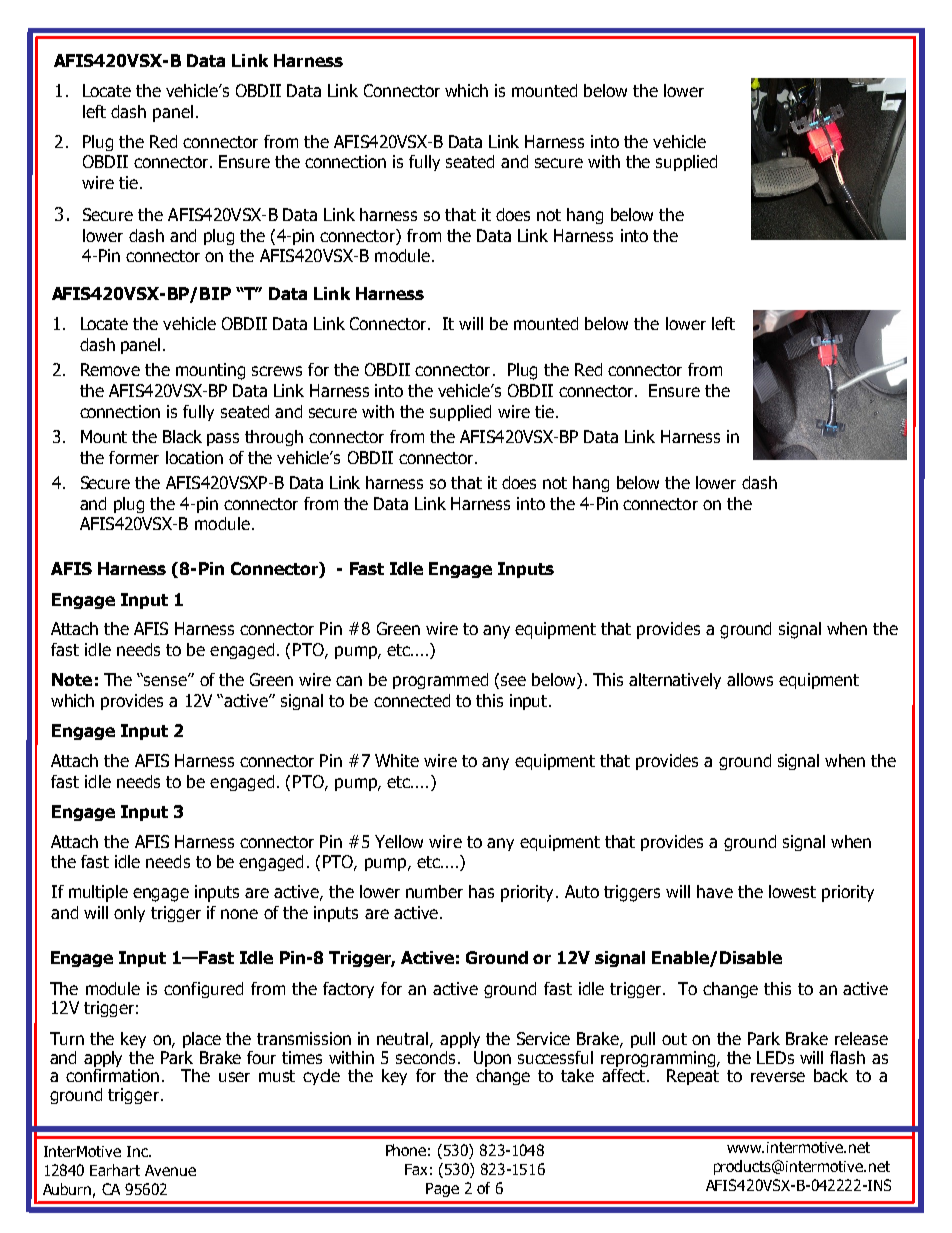  Describe the element at coordinates (481, 891) in the screenshot. I see `has` at that location.
